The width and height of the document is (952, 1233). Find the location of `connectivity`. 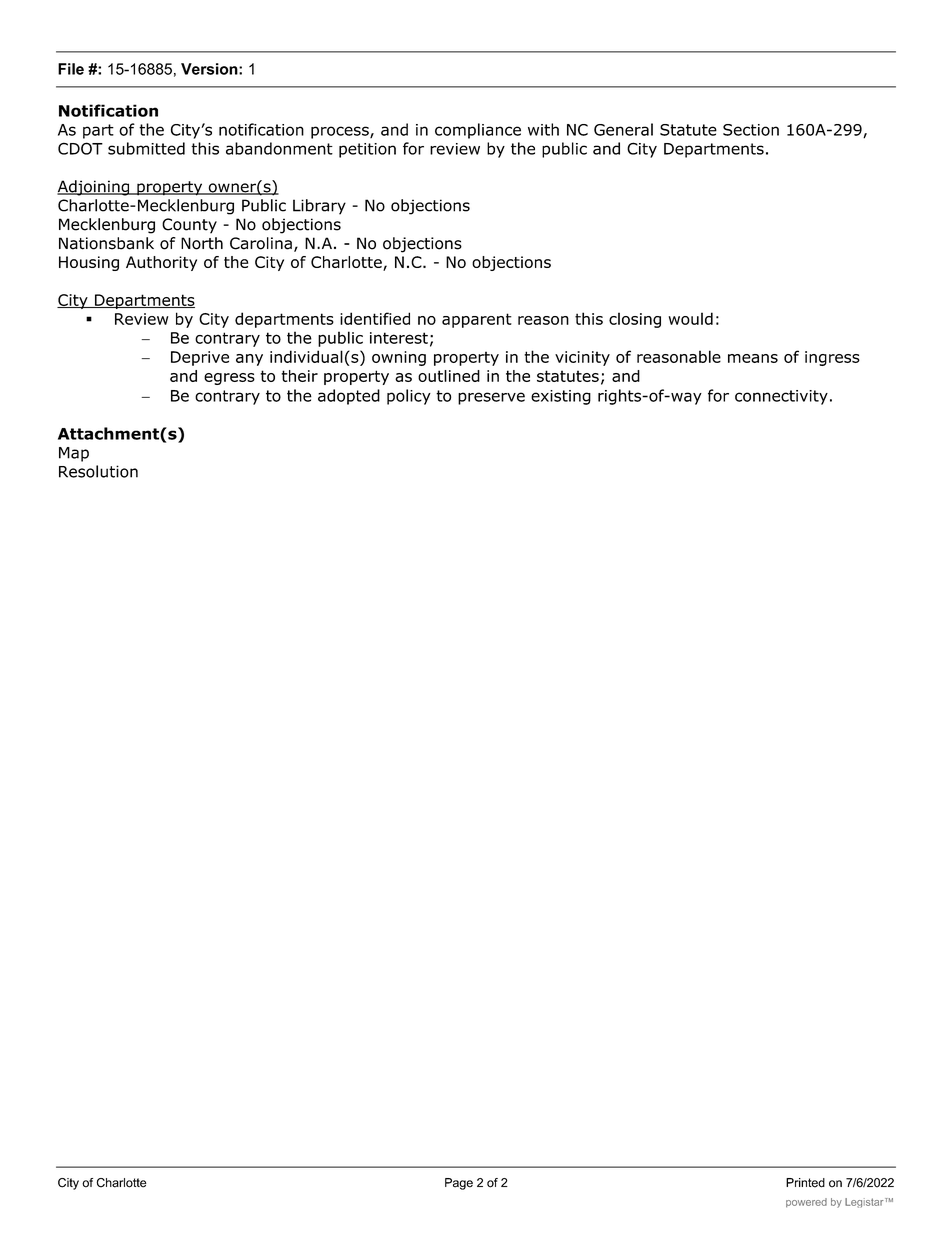

connectivity is located at coordinates (781, 397).
